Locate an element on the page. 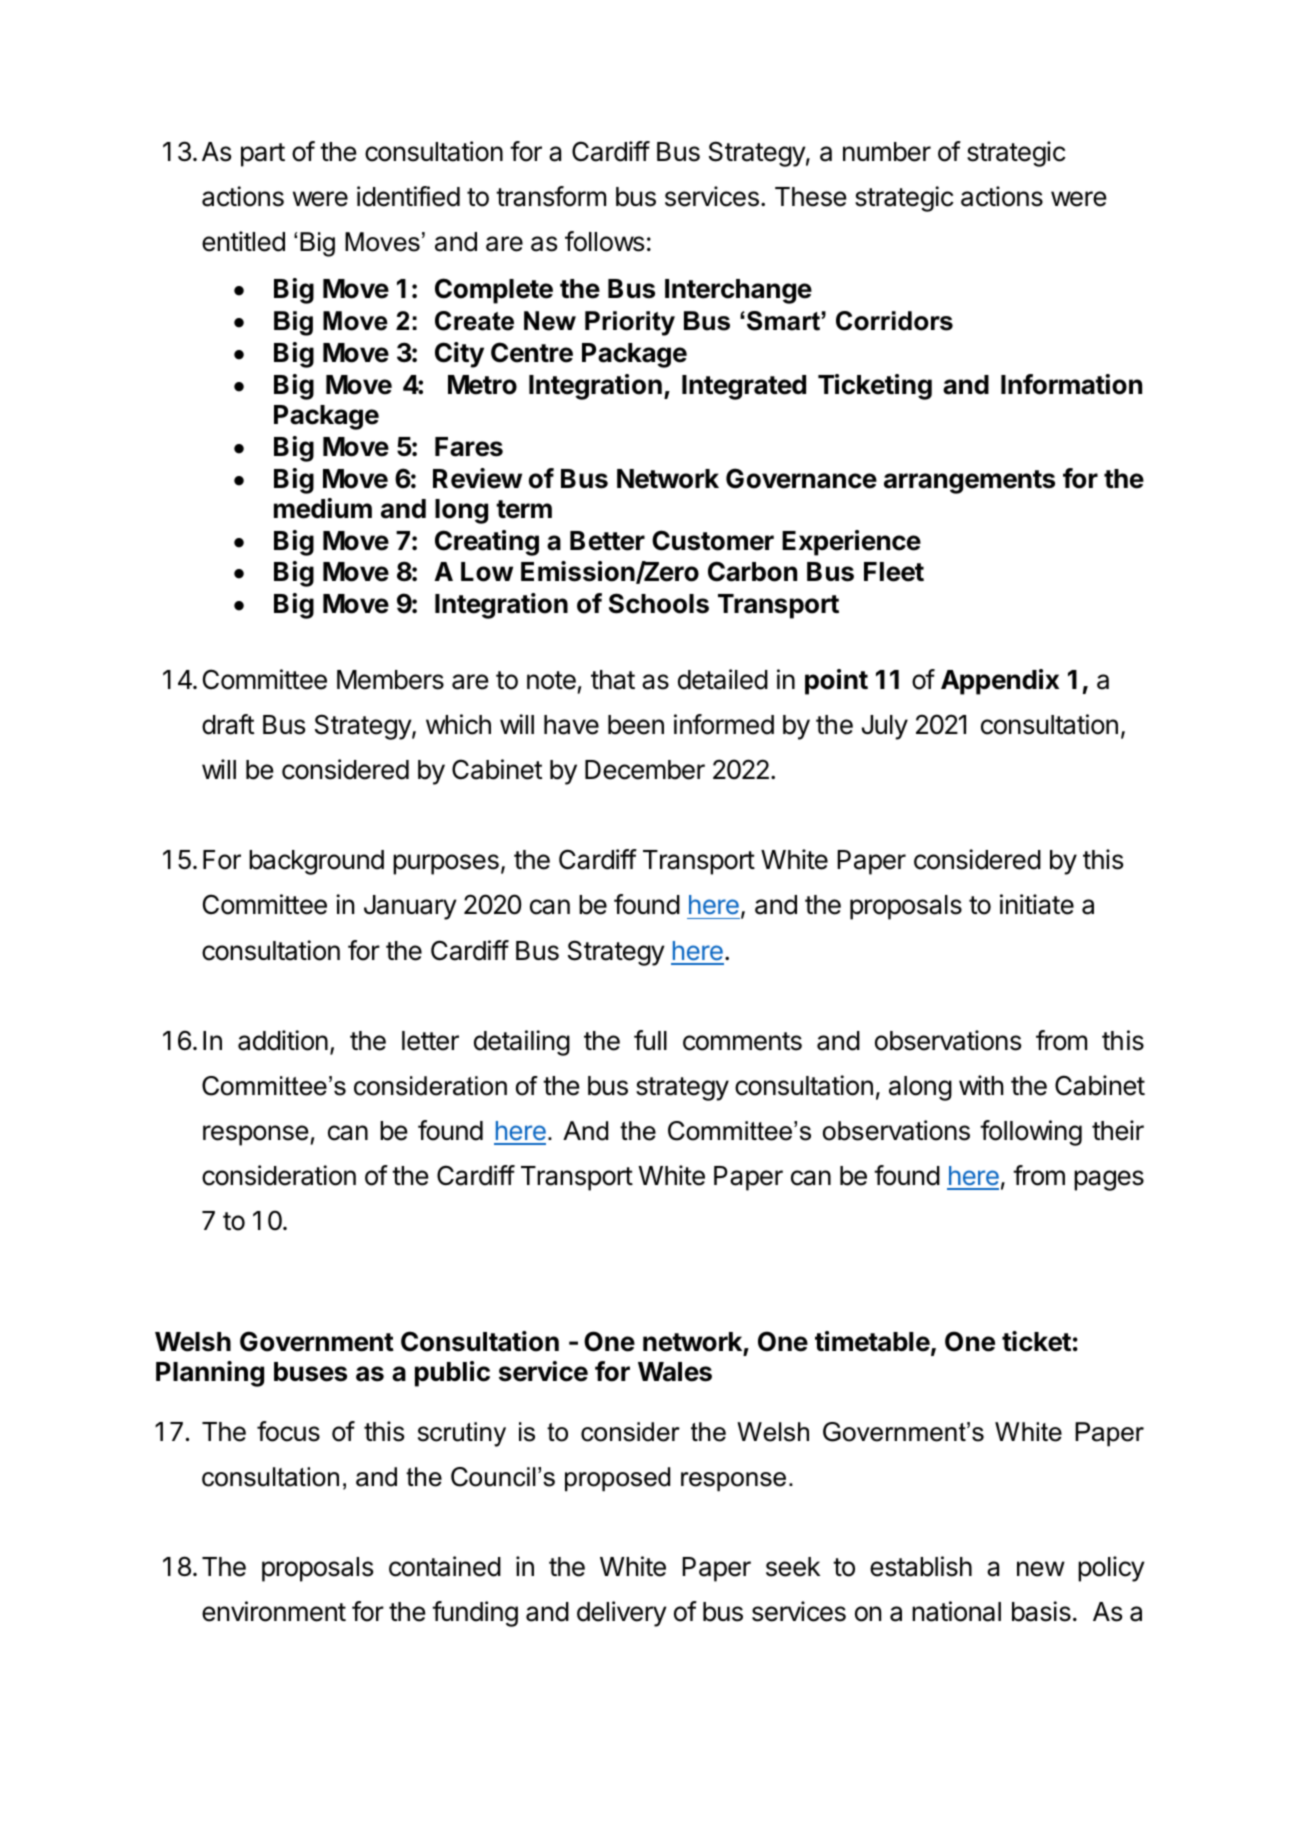  December is located at coordinates (645, 770).
